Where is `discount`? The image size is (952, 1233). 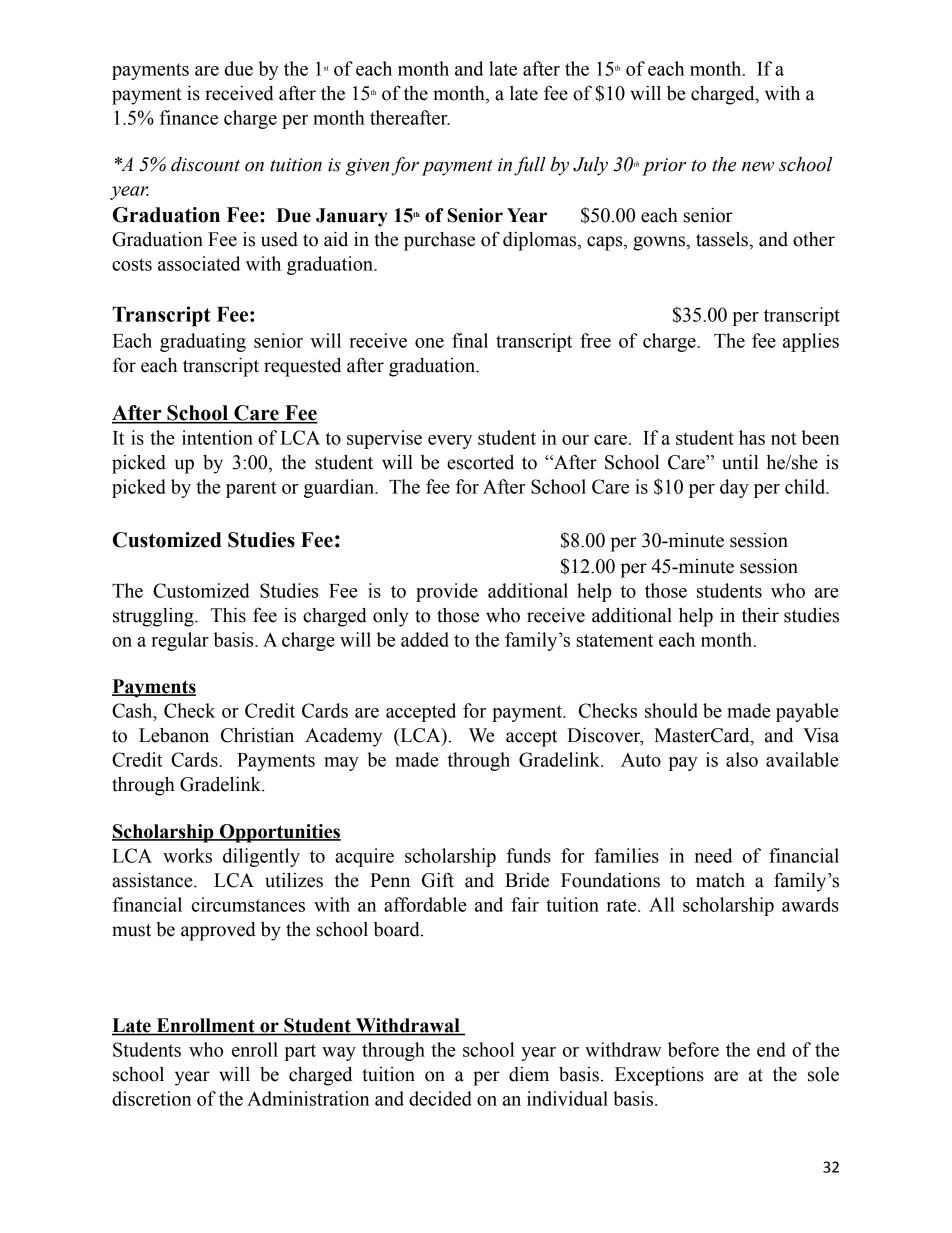 discount is located at coordinates (205, 164).
